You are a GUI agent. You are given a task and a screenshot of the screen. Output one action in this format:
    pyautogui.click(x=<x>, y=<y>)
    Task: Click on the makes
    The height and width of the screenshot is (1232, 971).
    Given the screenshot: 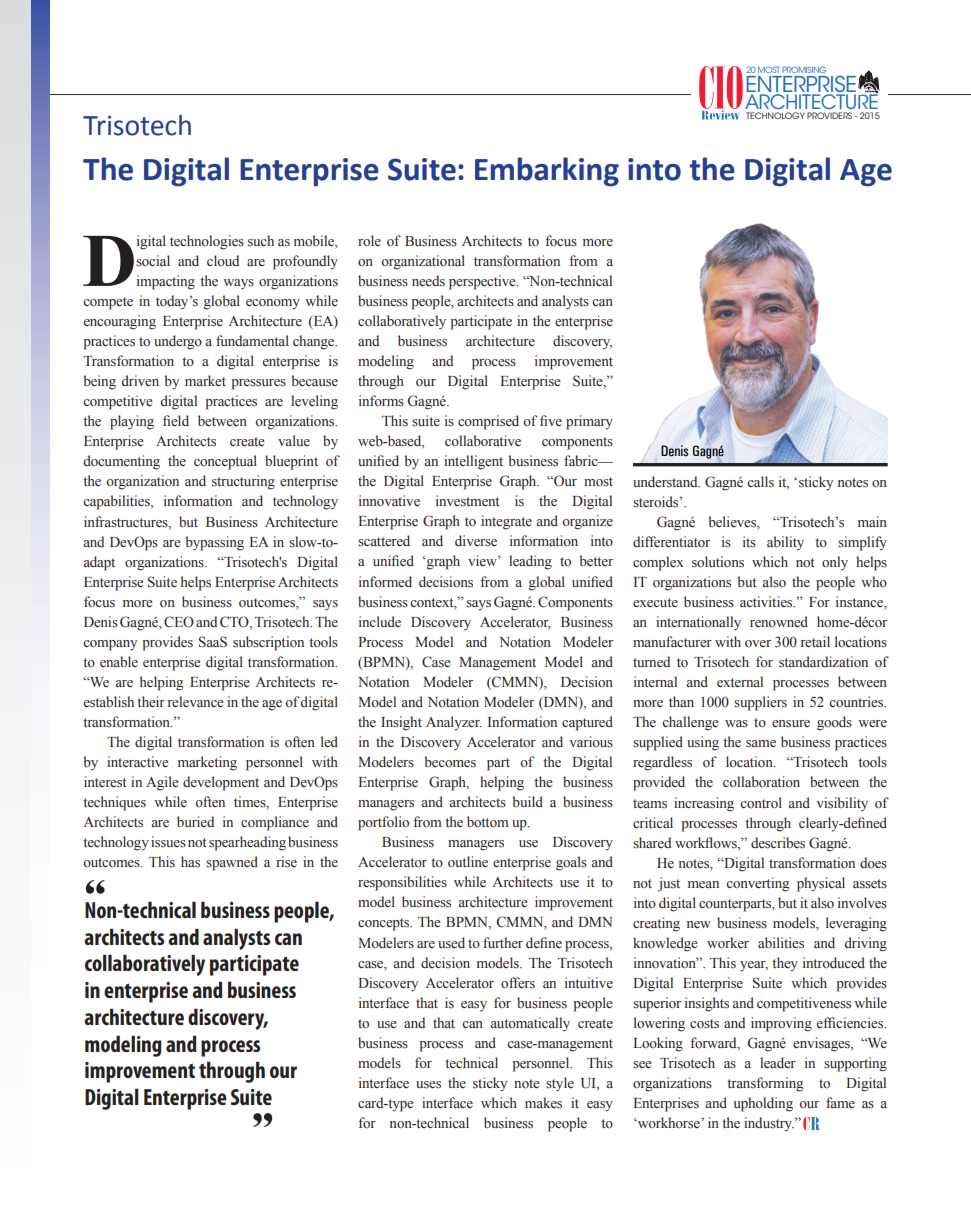 What is the action you would take?
    pyautogui.click(x=543, y=1103)
